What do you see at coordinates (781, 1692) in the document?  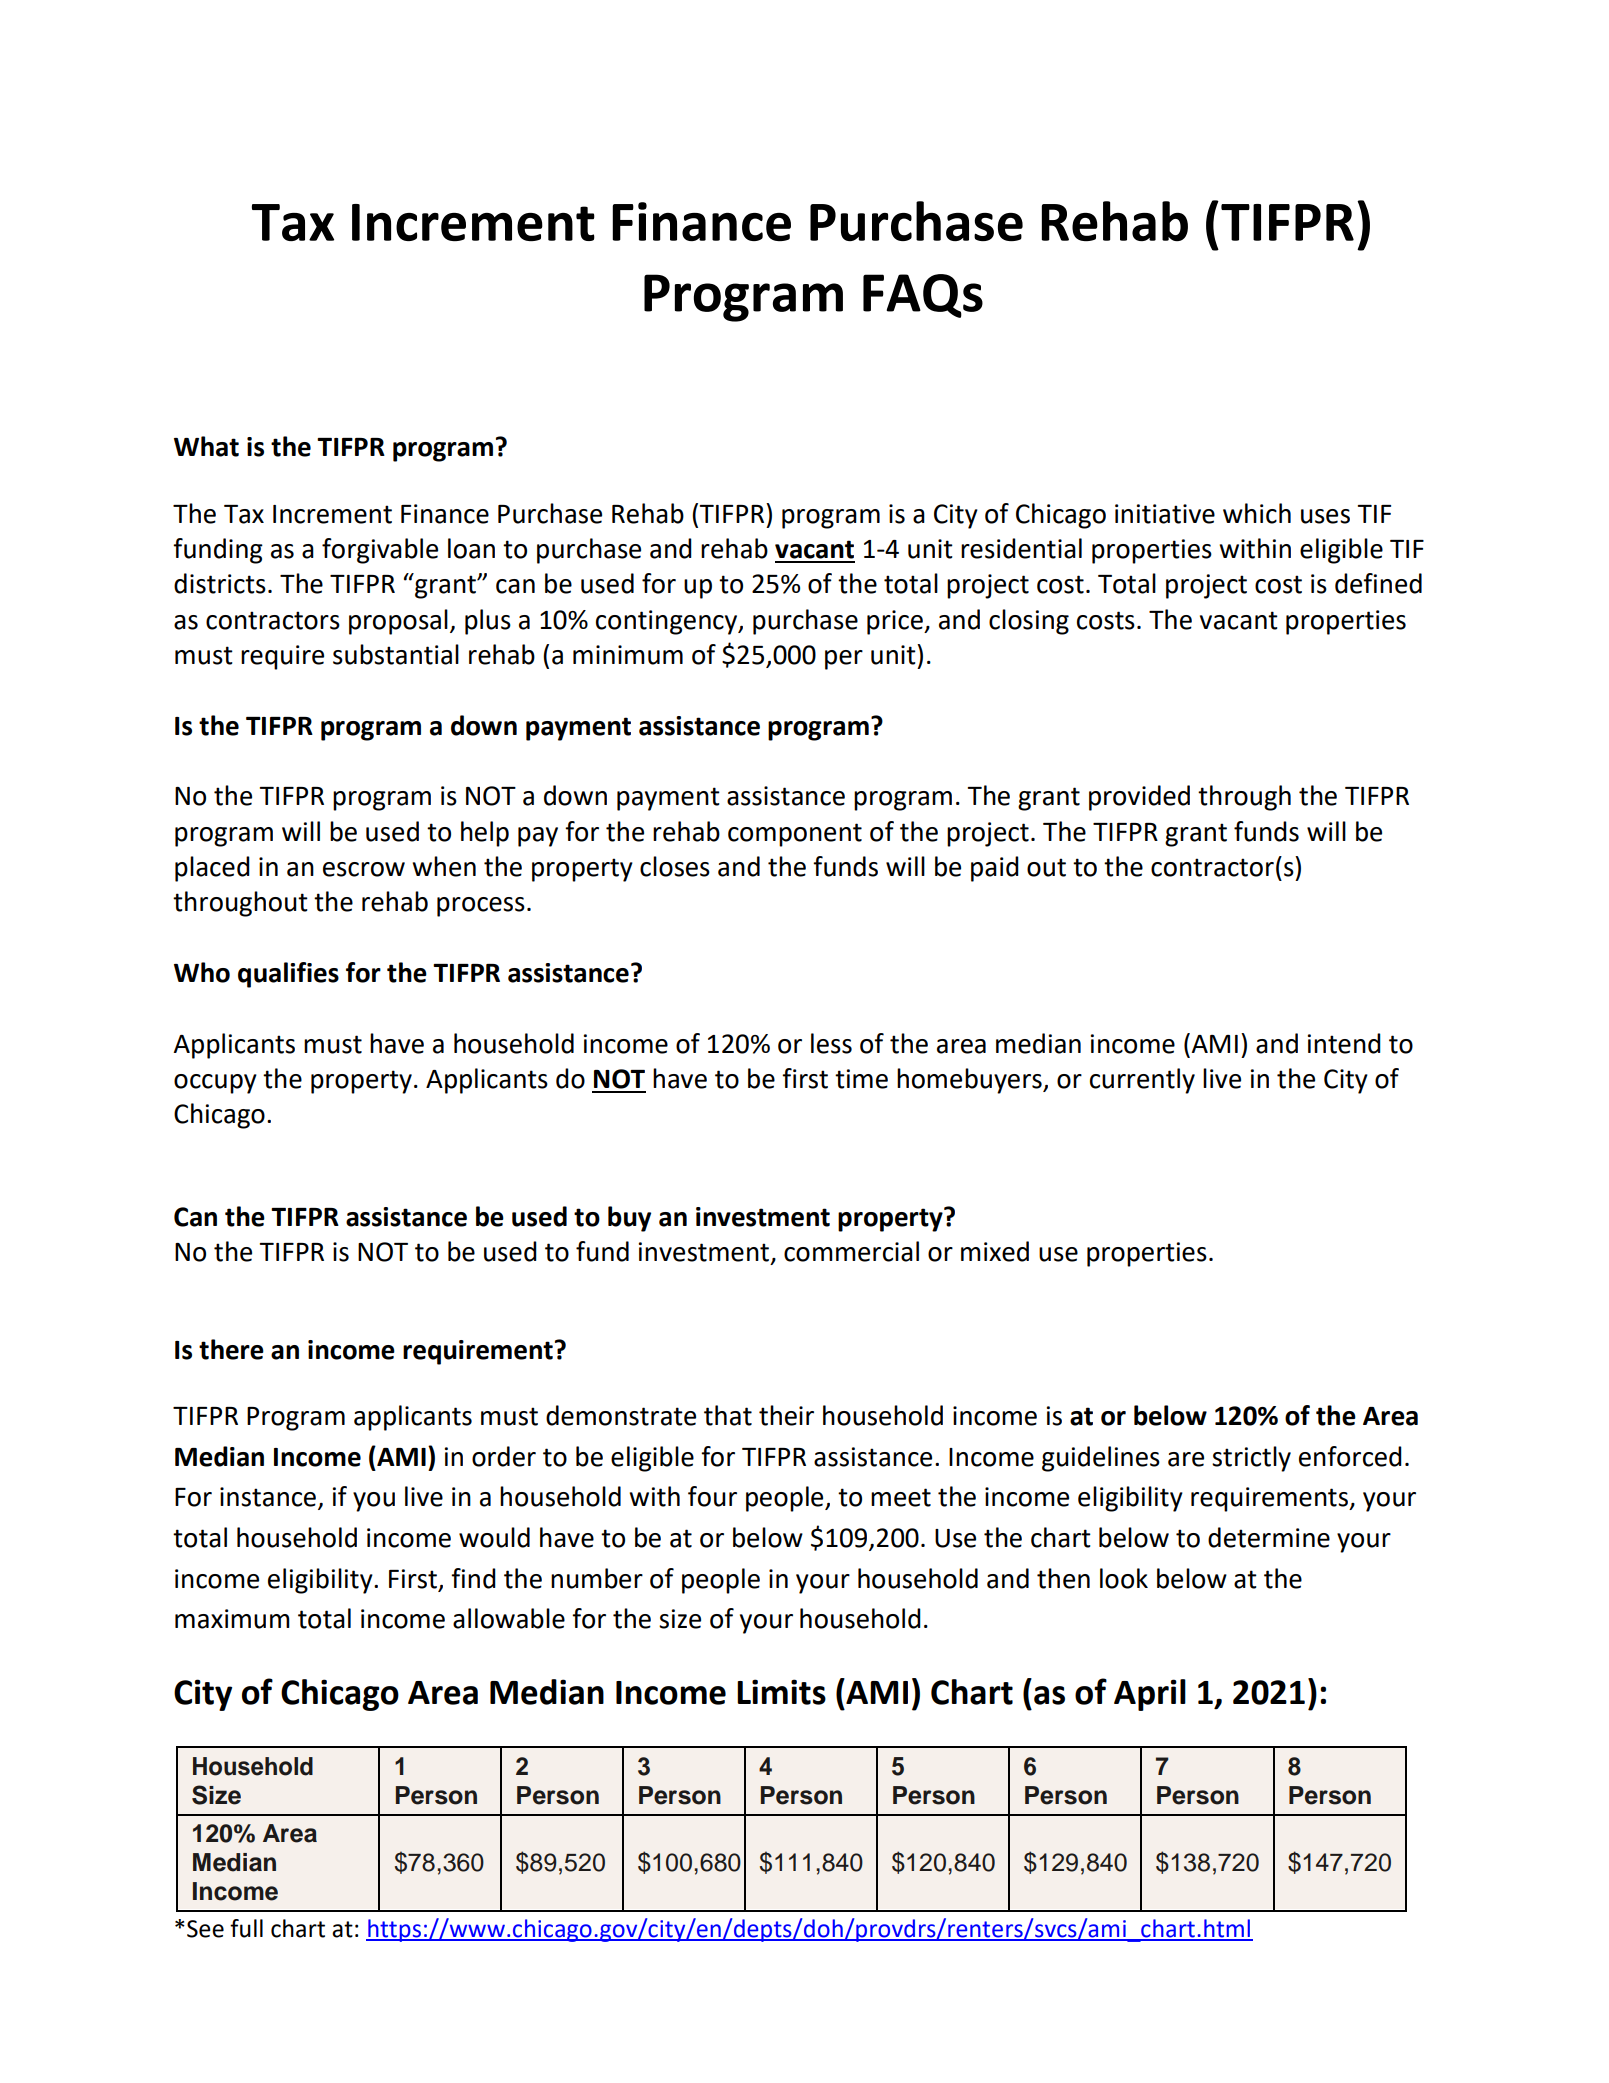 I see `Limits` at bounding box center [781, 1692].
